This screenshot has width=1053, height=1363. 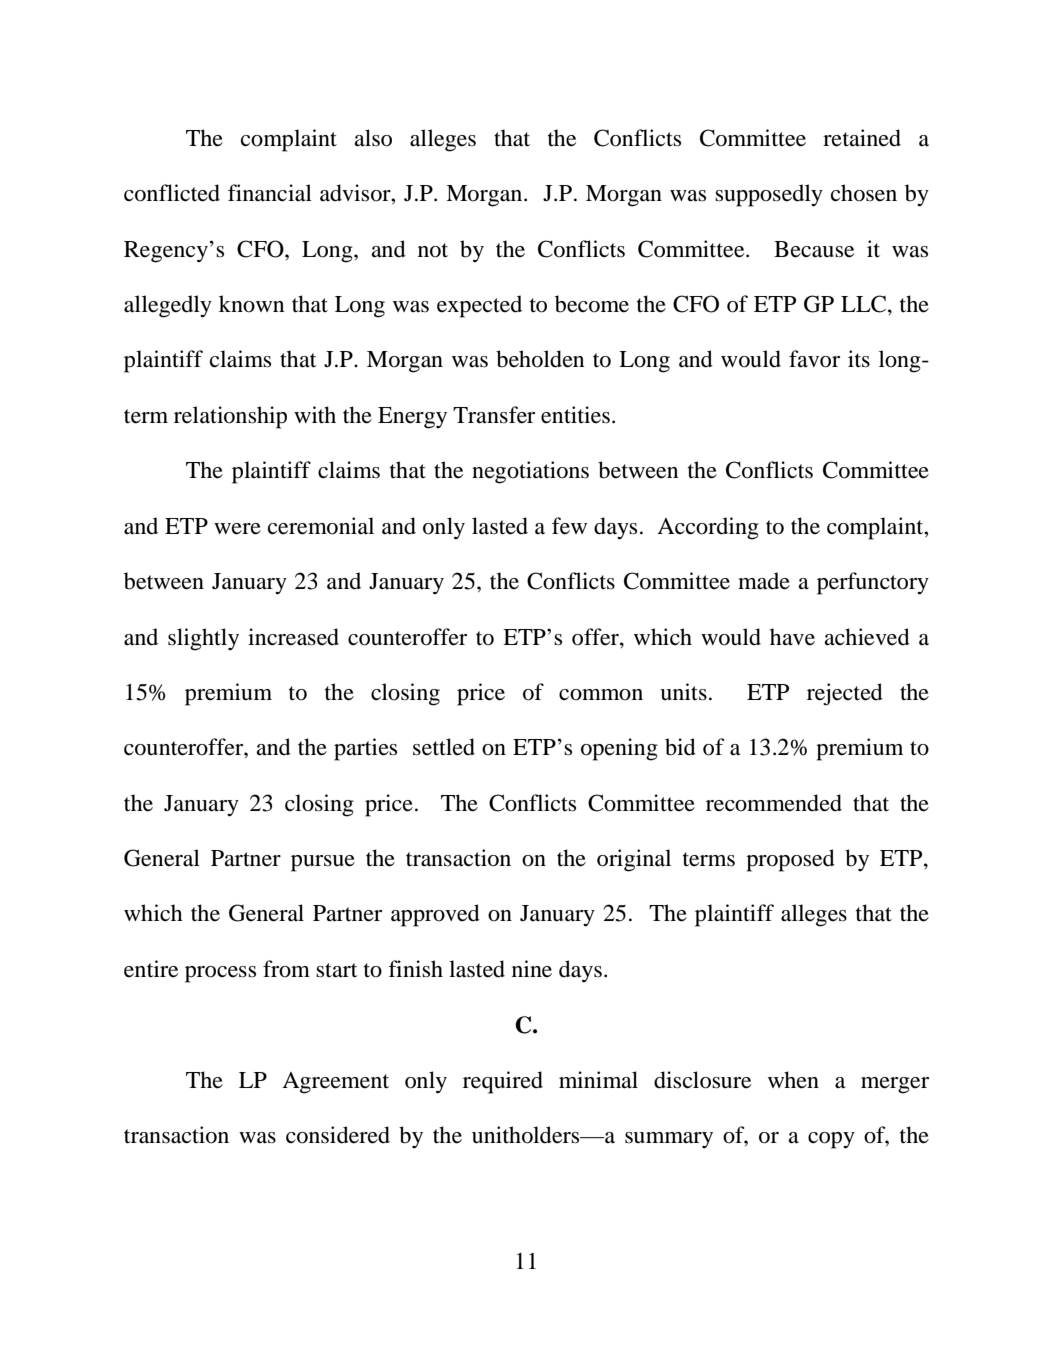 I want to click on Agreement, so click(x=335, y=1083).
